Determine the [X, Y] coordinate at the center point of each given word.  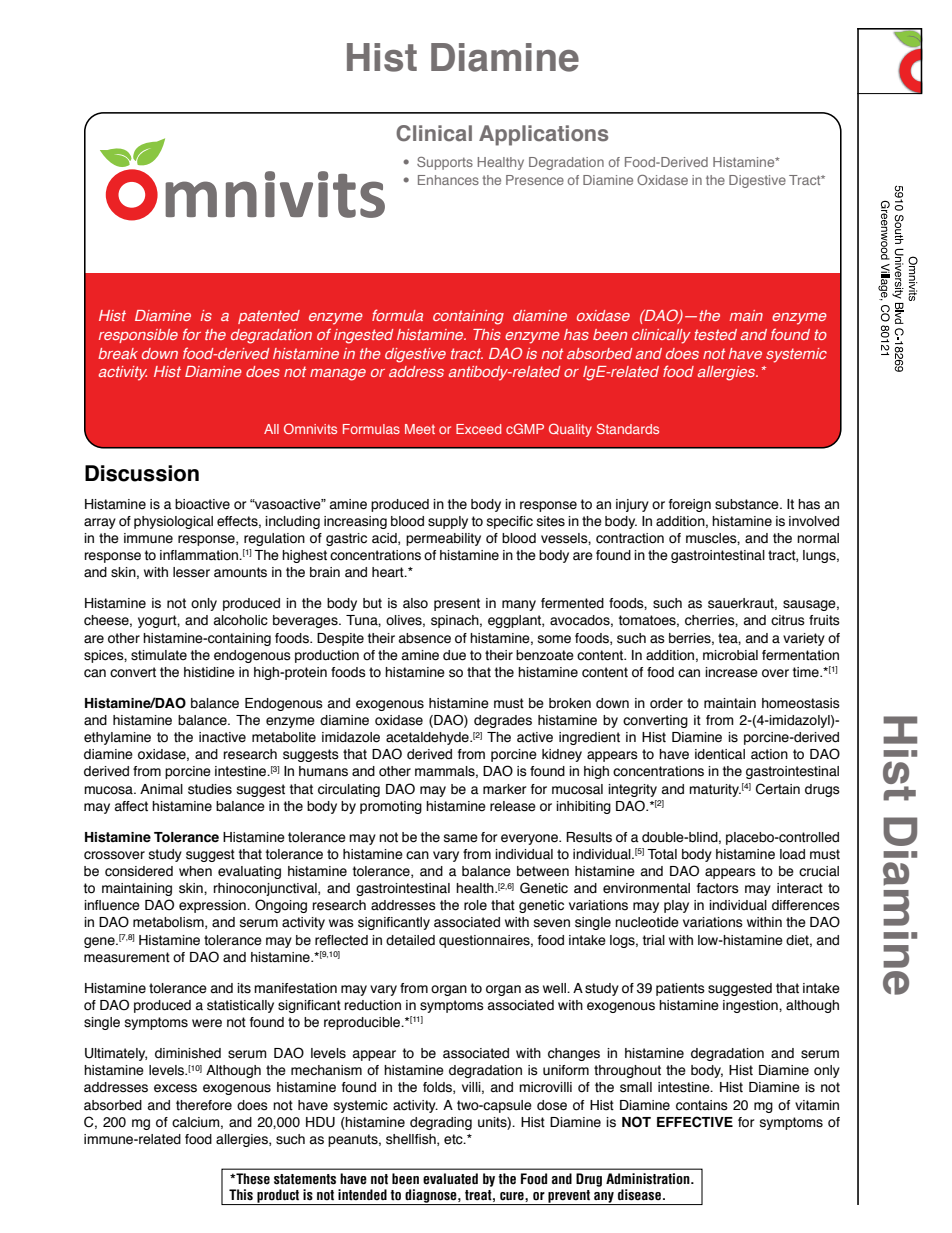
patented [269, 317]
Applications [543, 135]
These [252, 1179]
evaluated [450, 1179]
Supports [445, 163]
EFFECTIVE [695, 1122]
